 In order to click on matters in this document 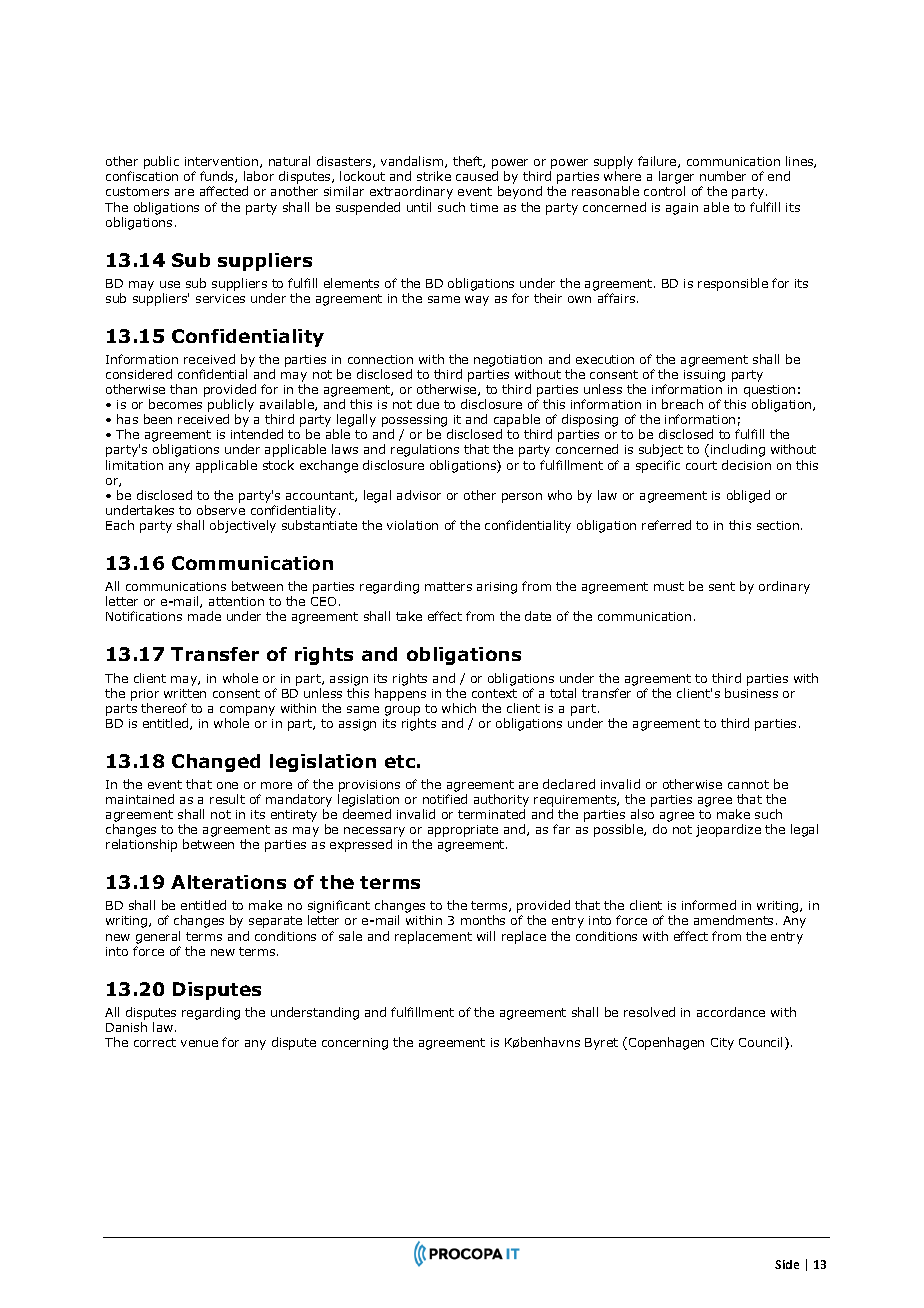, I will do `click(448, 586)`.
